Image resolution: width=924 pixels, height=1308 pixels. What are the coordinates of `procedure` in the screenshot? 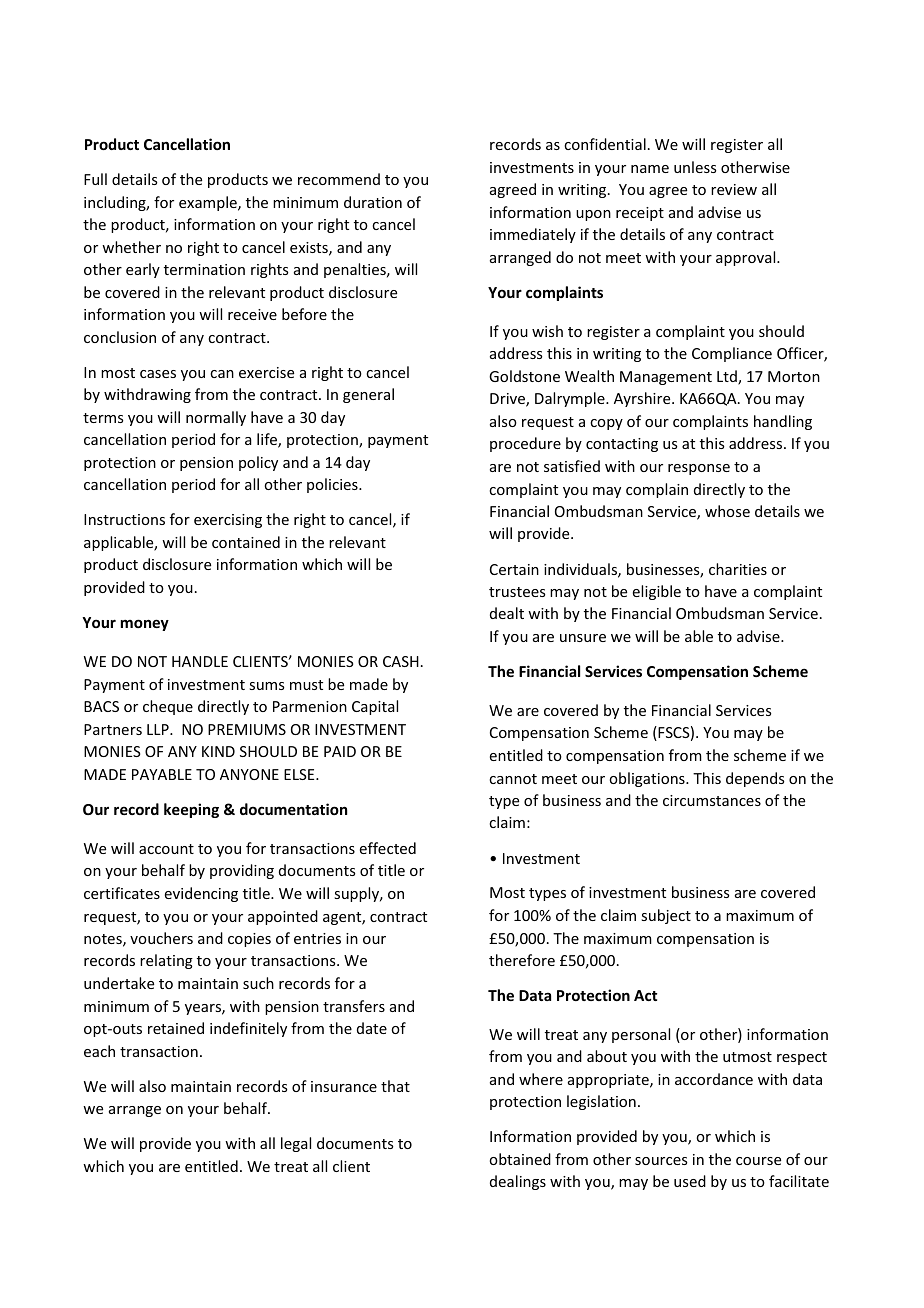 It's located at (525, 444).
